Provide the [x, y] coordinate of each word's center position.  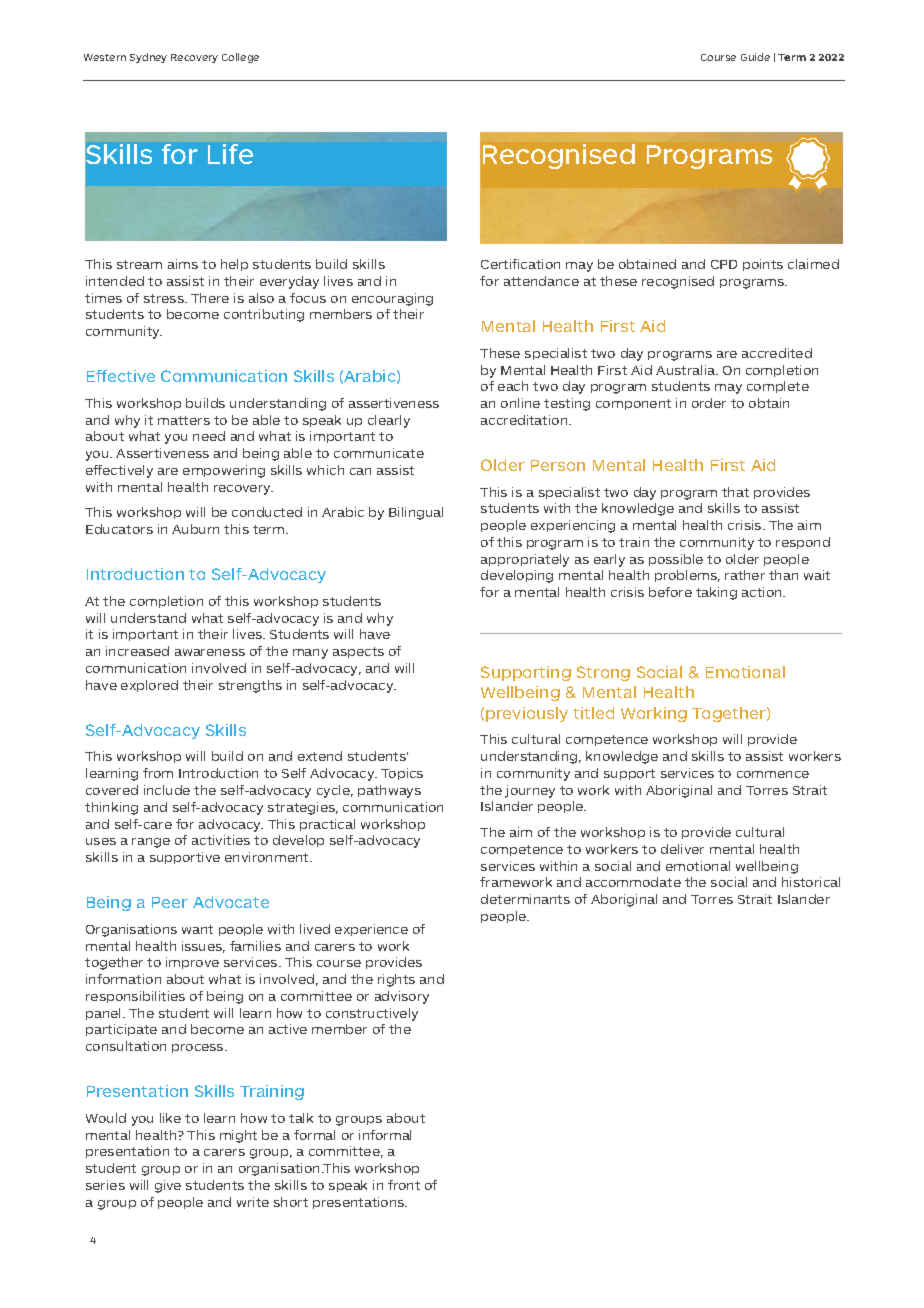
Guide [755, 57]
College [240, 58]
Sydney [148, 58]
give [168, 1186]
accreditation [525, 420]
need [209, 436]
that [735, 492]
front [404, 1185]
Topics [402, 774]
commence [773, 774]
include [167, 790]
